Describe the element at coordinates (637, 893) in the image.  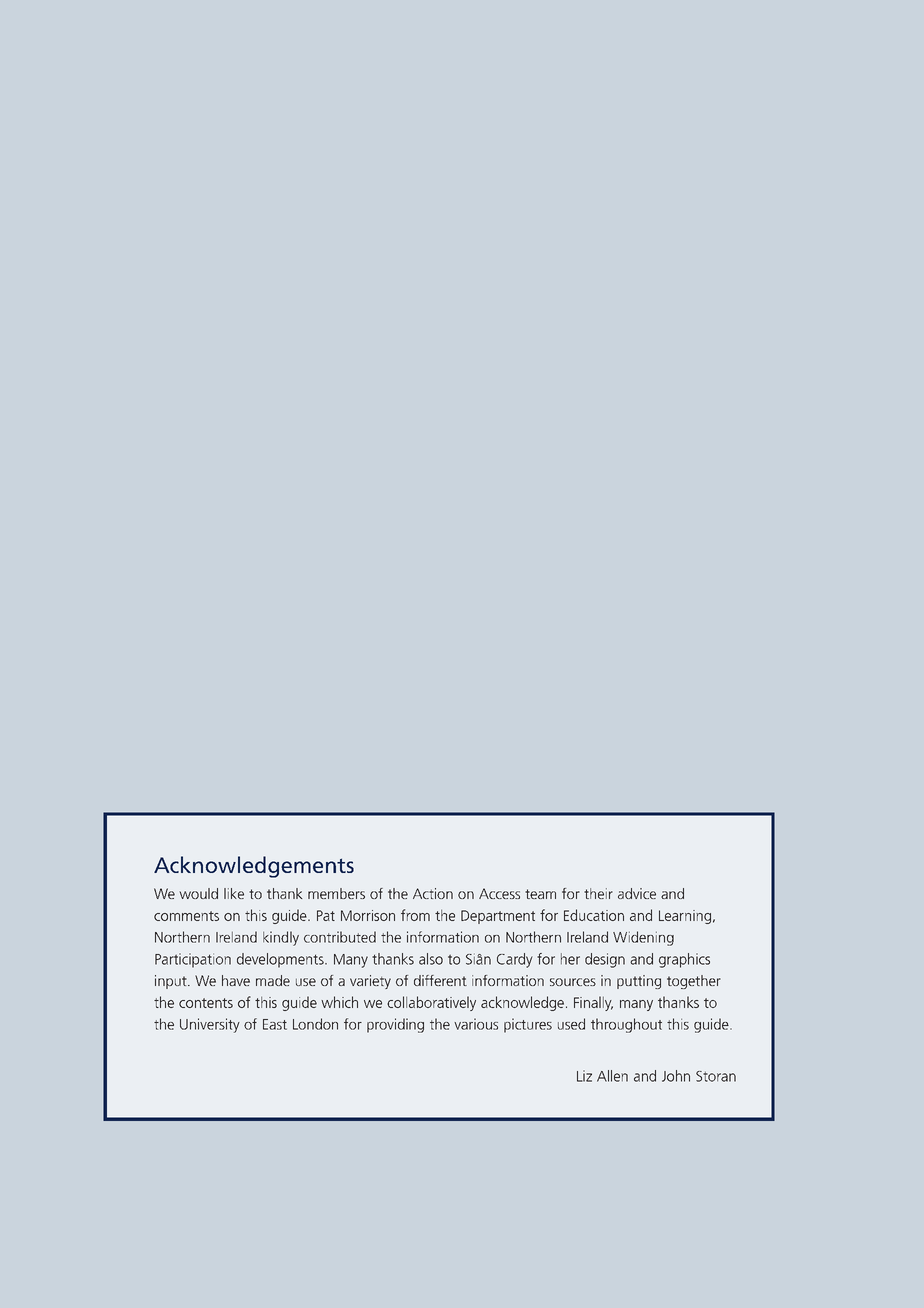
I see `advice` at that location.
